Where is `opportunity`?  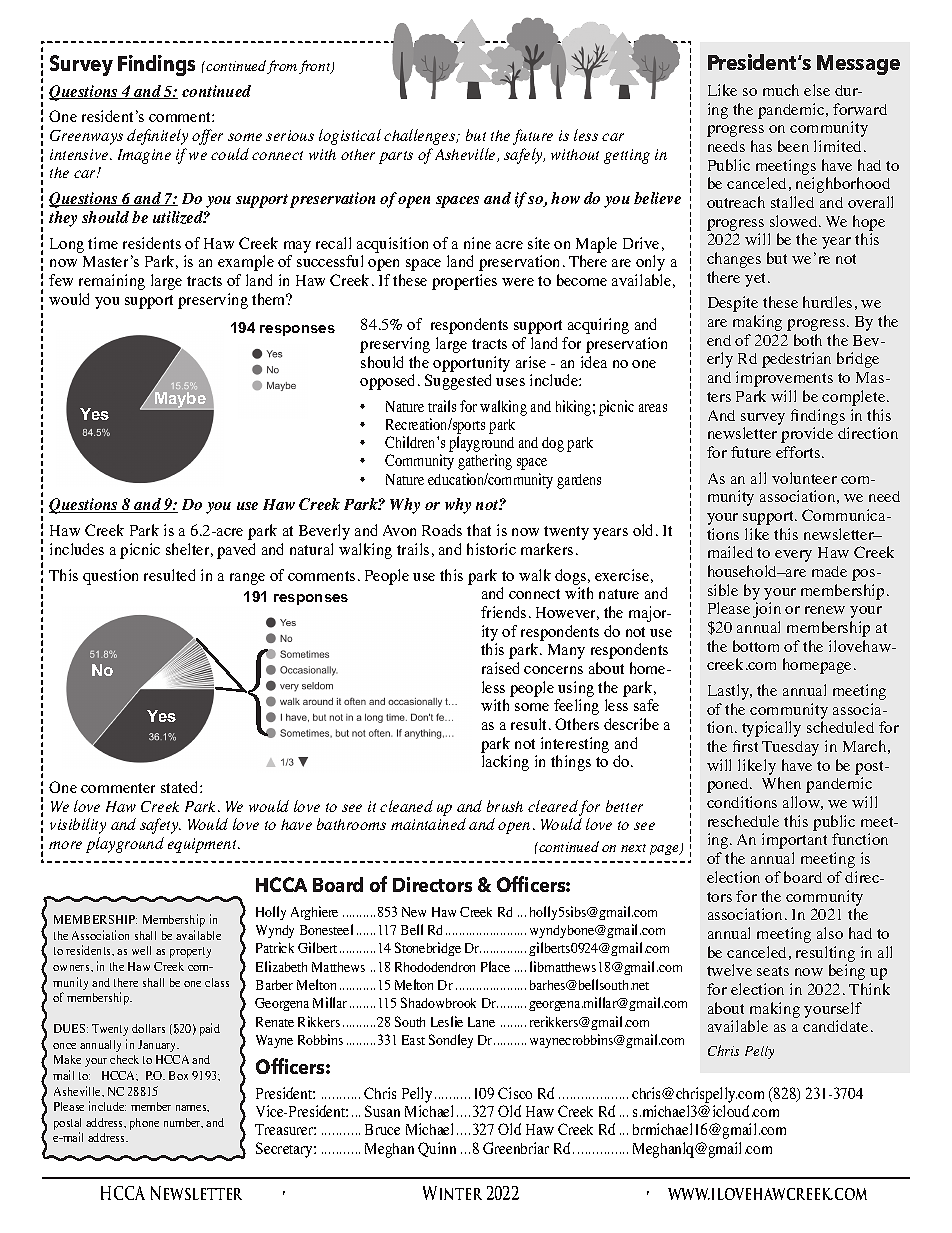 opportunity is located at coordinates (471, 364).
